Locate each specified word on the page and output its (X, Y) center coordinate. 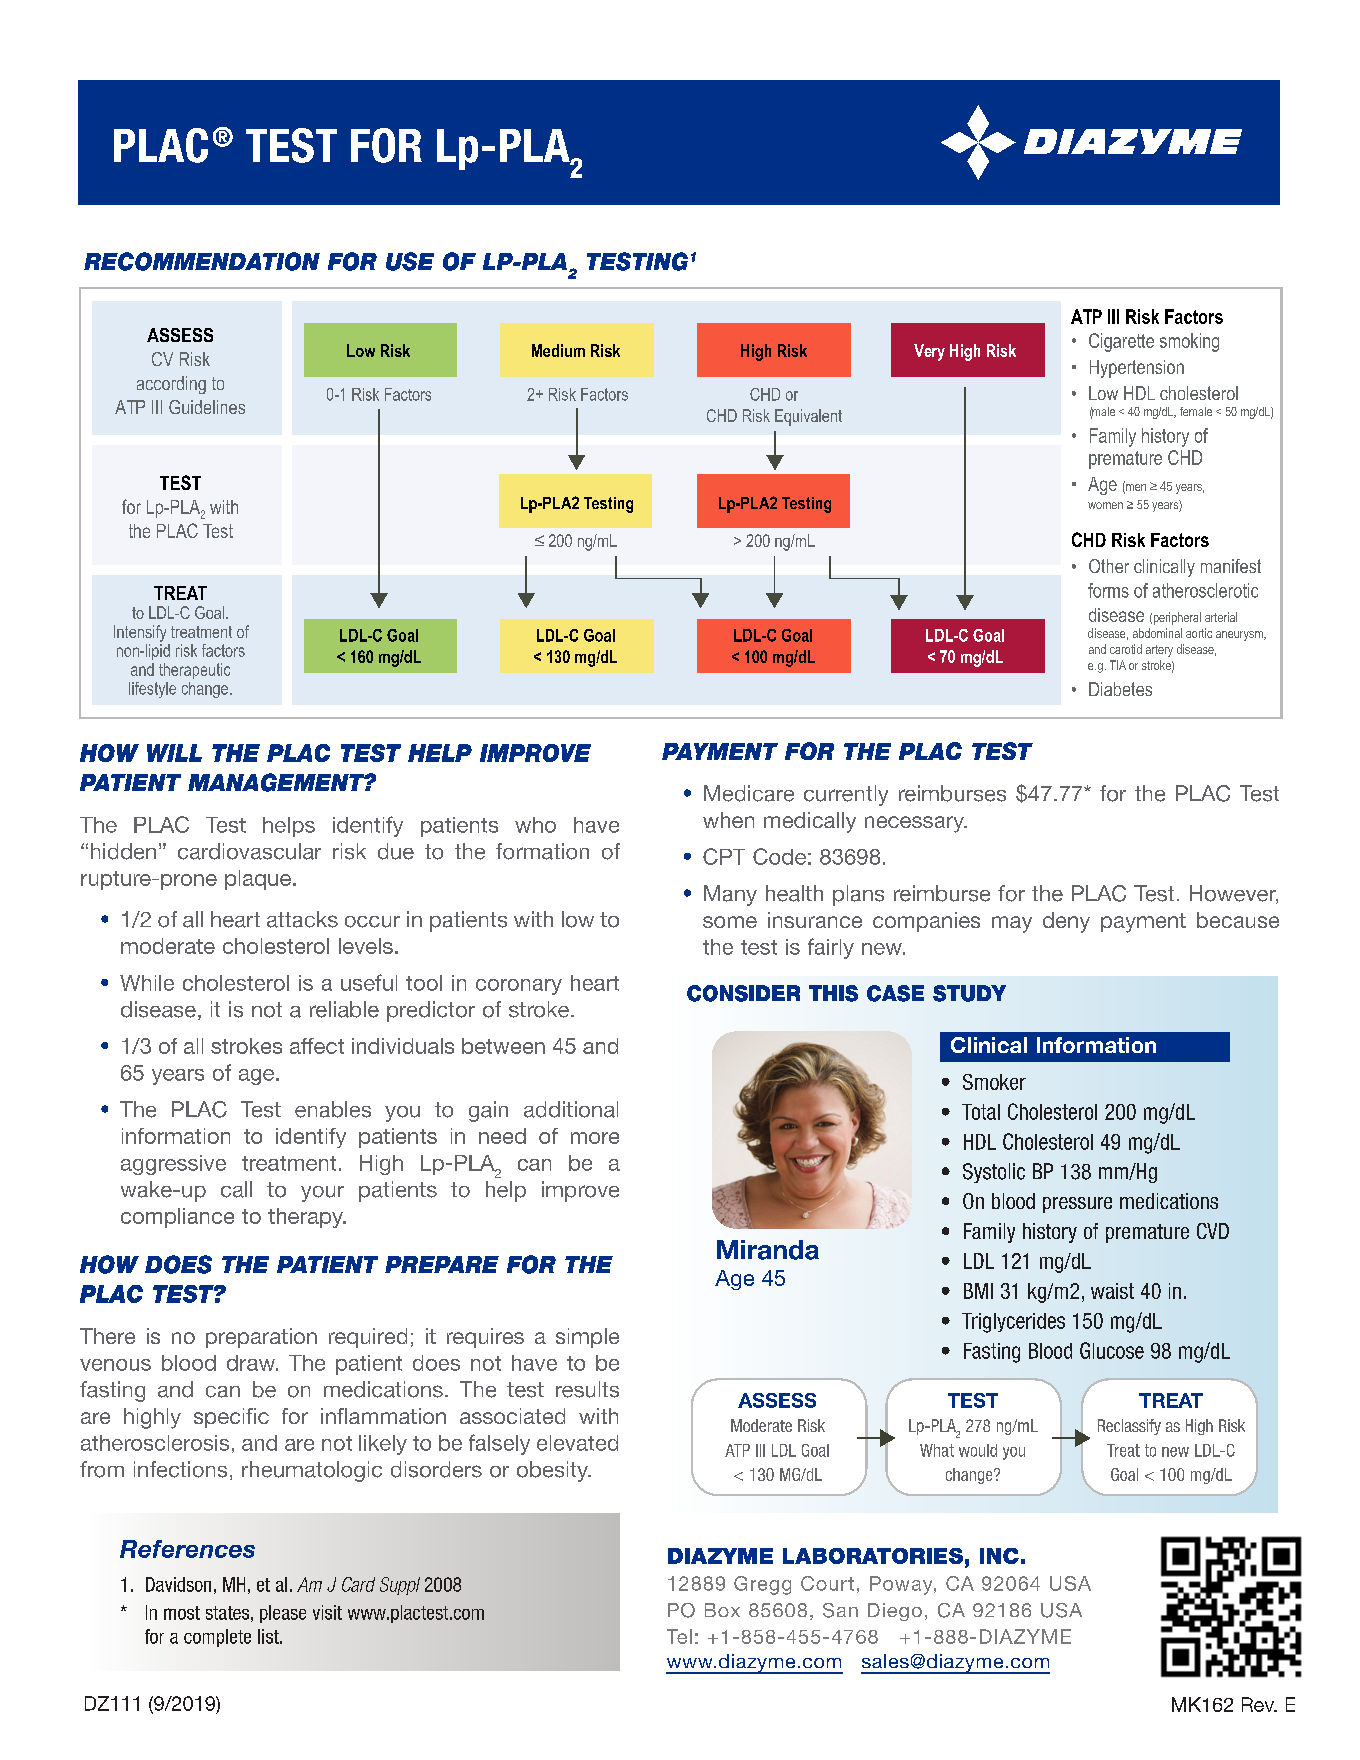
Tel (679, 1636)
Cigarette (1121, 342)
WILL (174, 753)
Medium (558, 350)
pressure (1077, 1205)
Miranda (768, 1250)
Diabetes (1120, 689)
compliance (177, 1218)
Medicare (749, 793)
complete (217, 1638)
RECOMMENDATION (202, 261)
